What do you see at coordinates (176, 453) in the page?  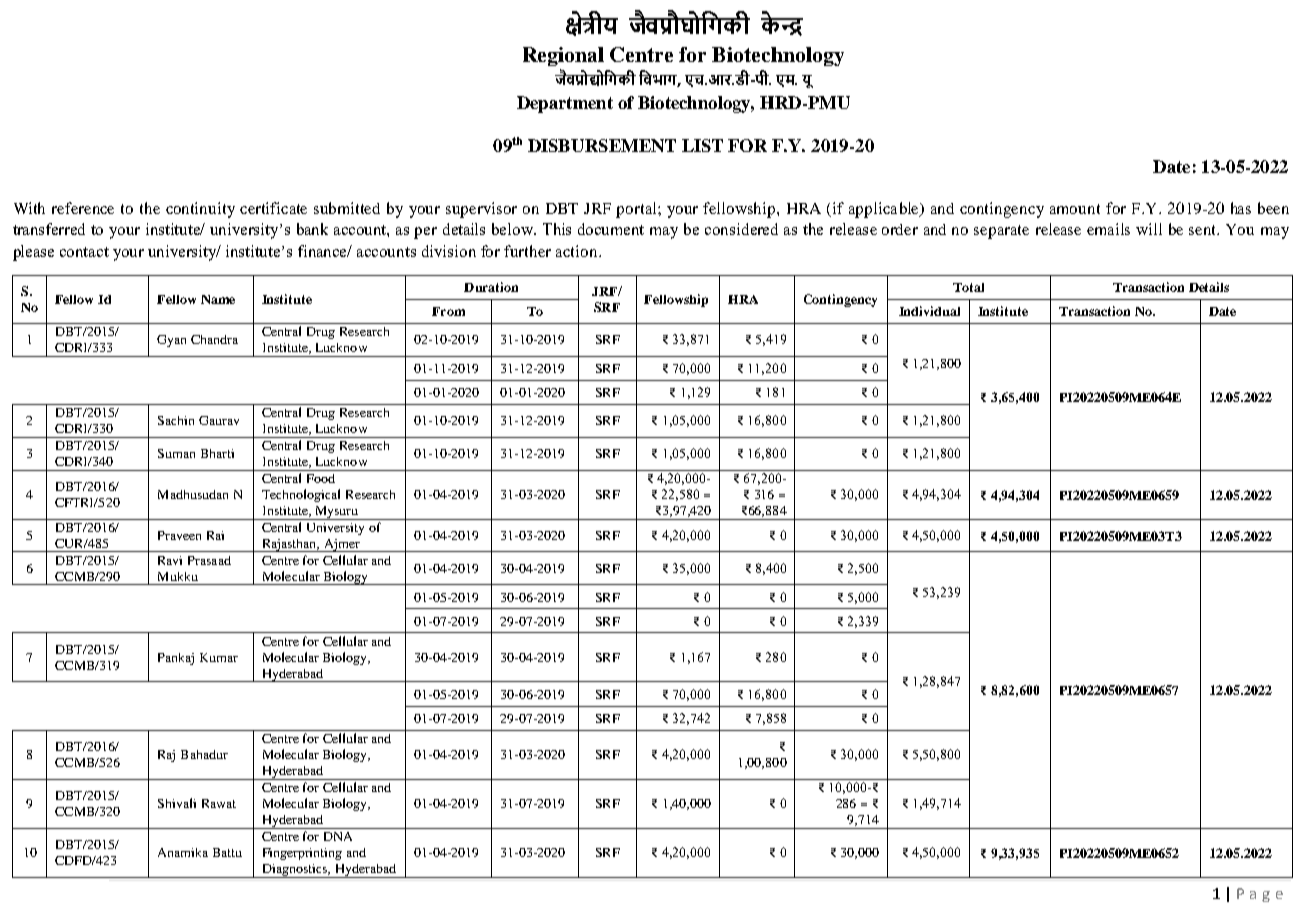 I see `Suman` at bounding box center [176, 453].
